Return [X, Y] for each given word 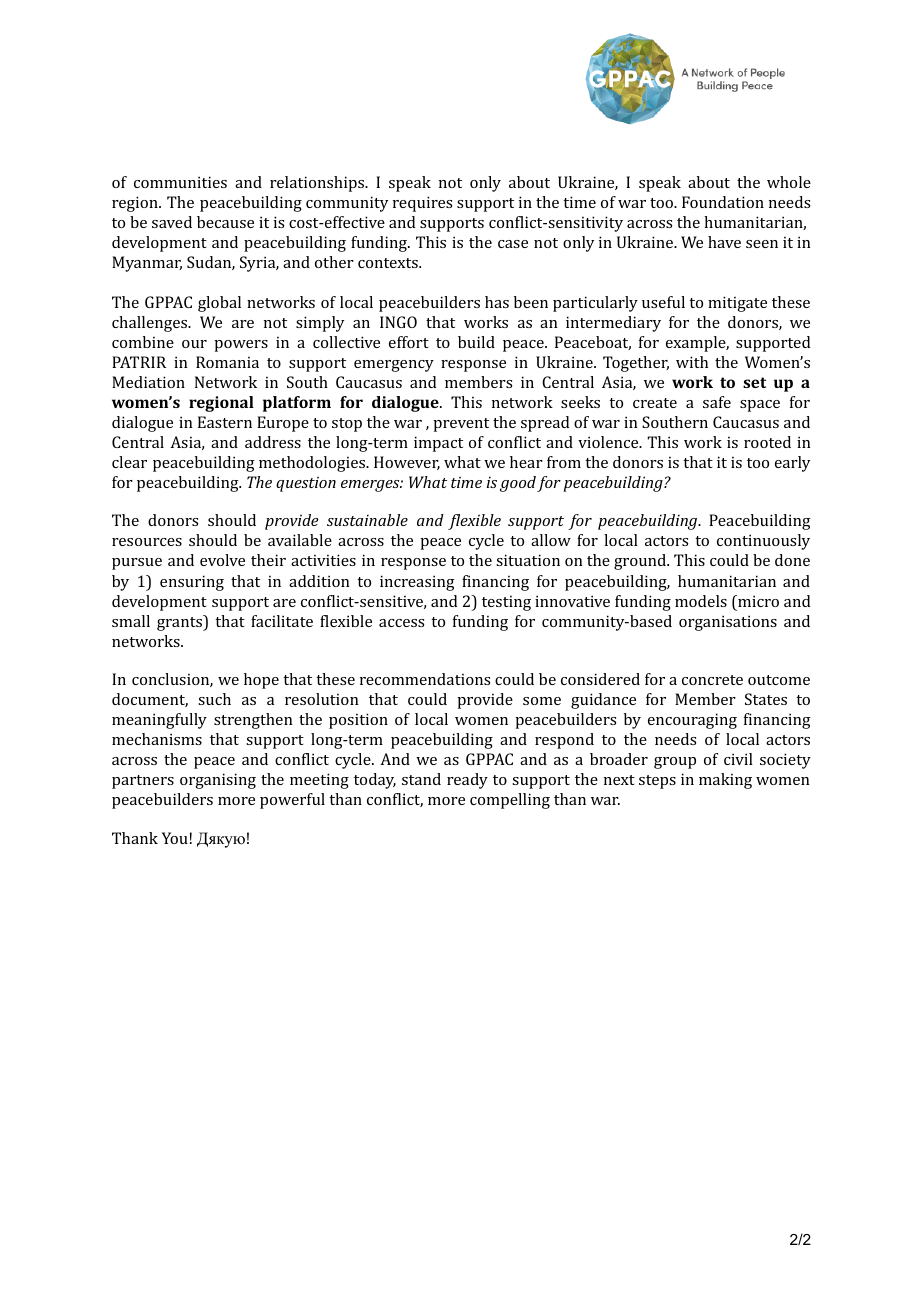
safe [717, 402]
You [175, 838]
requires [422, 204]
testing [506, 603]
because [225, 222]
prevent [461, 425]
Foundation [723, 202]
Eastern [225, 422]
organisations [728, 623]
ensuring [192, 583]
